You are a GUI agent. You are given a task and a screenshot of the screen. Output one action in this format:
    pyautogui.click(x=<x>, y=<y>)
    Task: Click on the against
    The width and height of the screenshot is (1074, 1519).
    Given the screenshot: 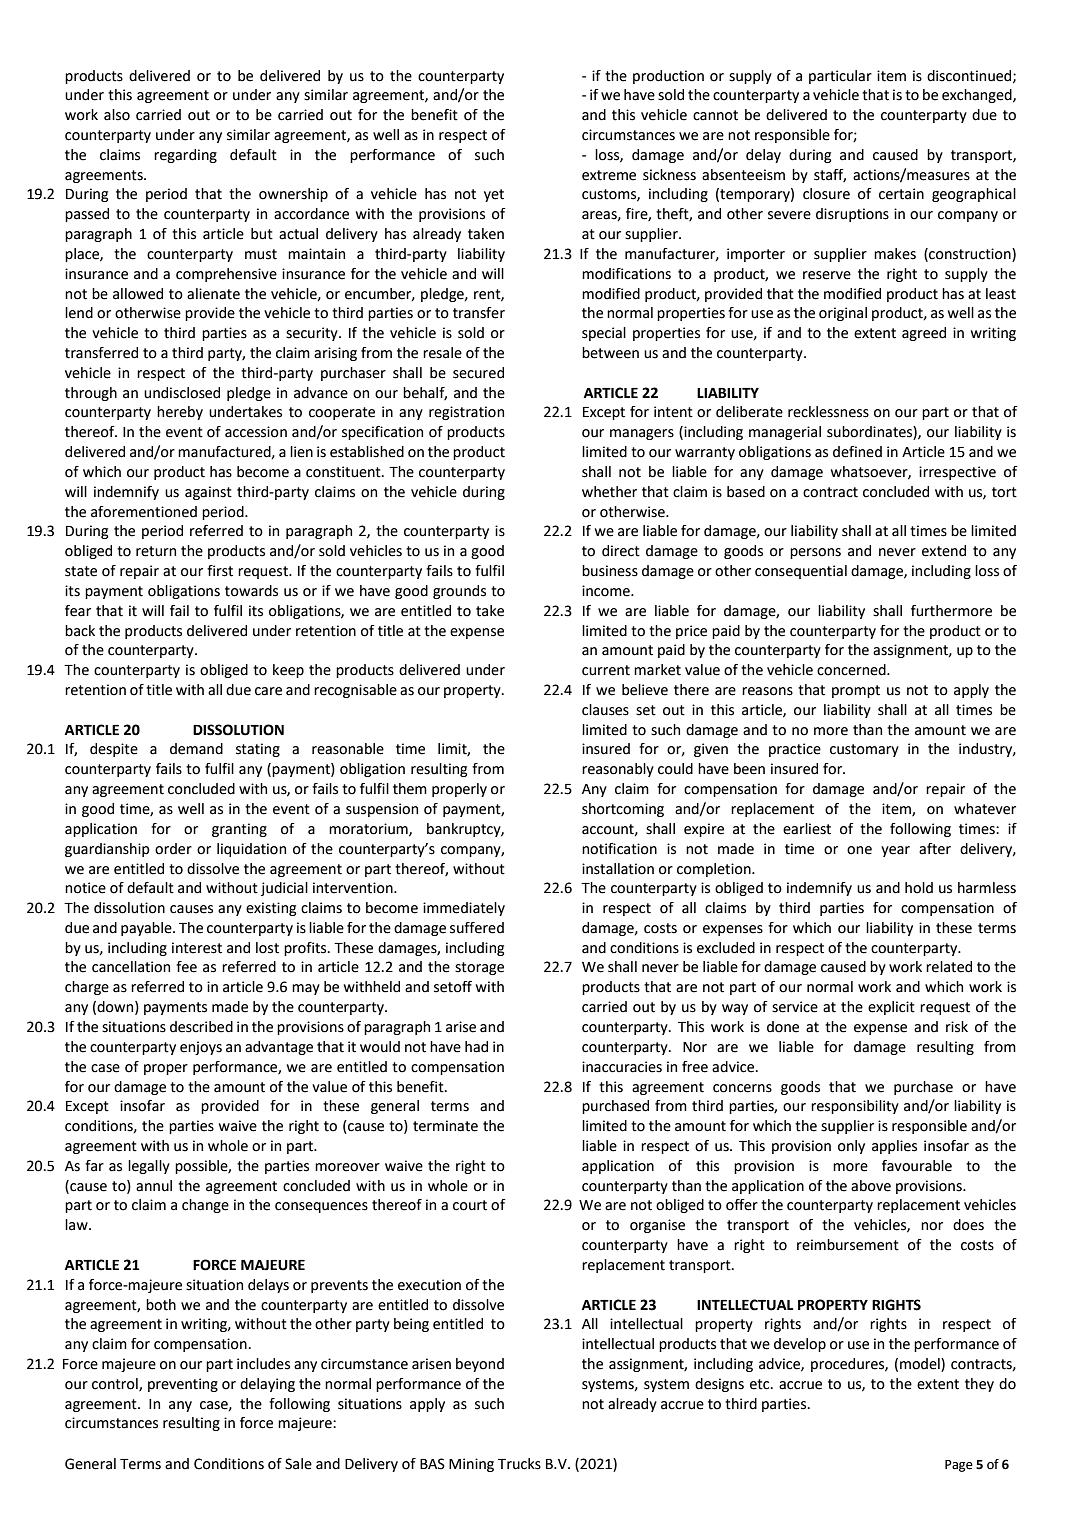 What is the action you would take?
    pyautogui.click(x=208, y=493)
